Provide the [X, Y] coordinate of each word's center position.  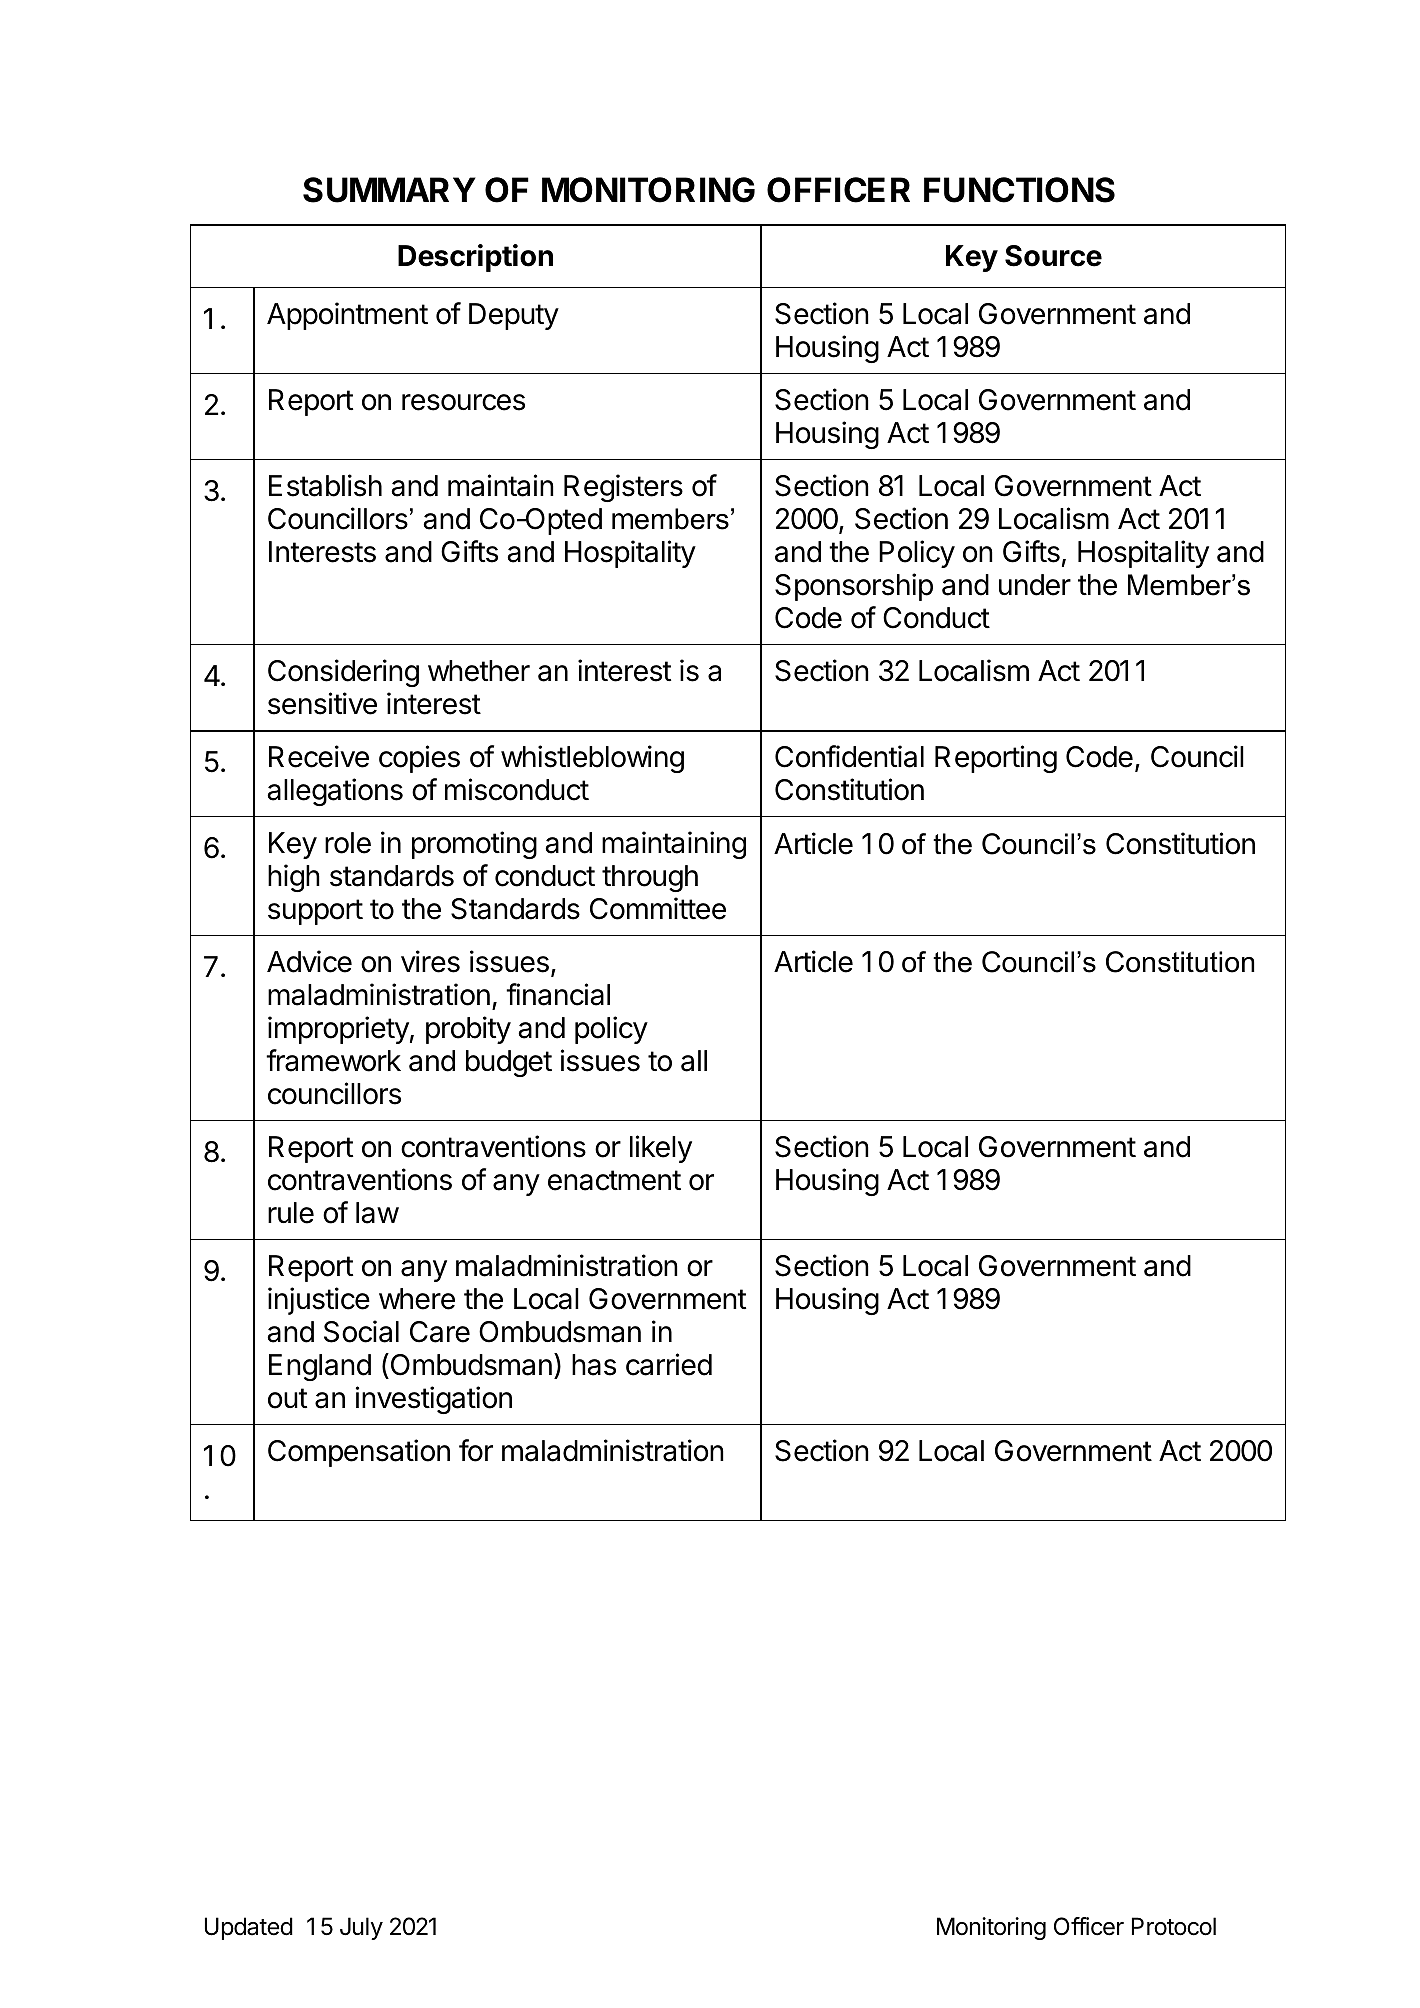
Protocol [1174, 1926]
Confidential [849, 756]
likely [661, 1149]
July [361, 1928]
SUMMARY [389, 190]
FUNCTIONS [1019, 190]
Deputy [514, 316]
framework [333, 1060]
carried [669, 1364]
